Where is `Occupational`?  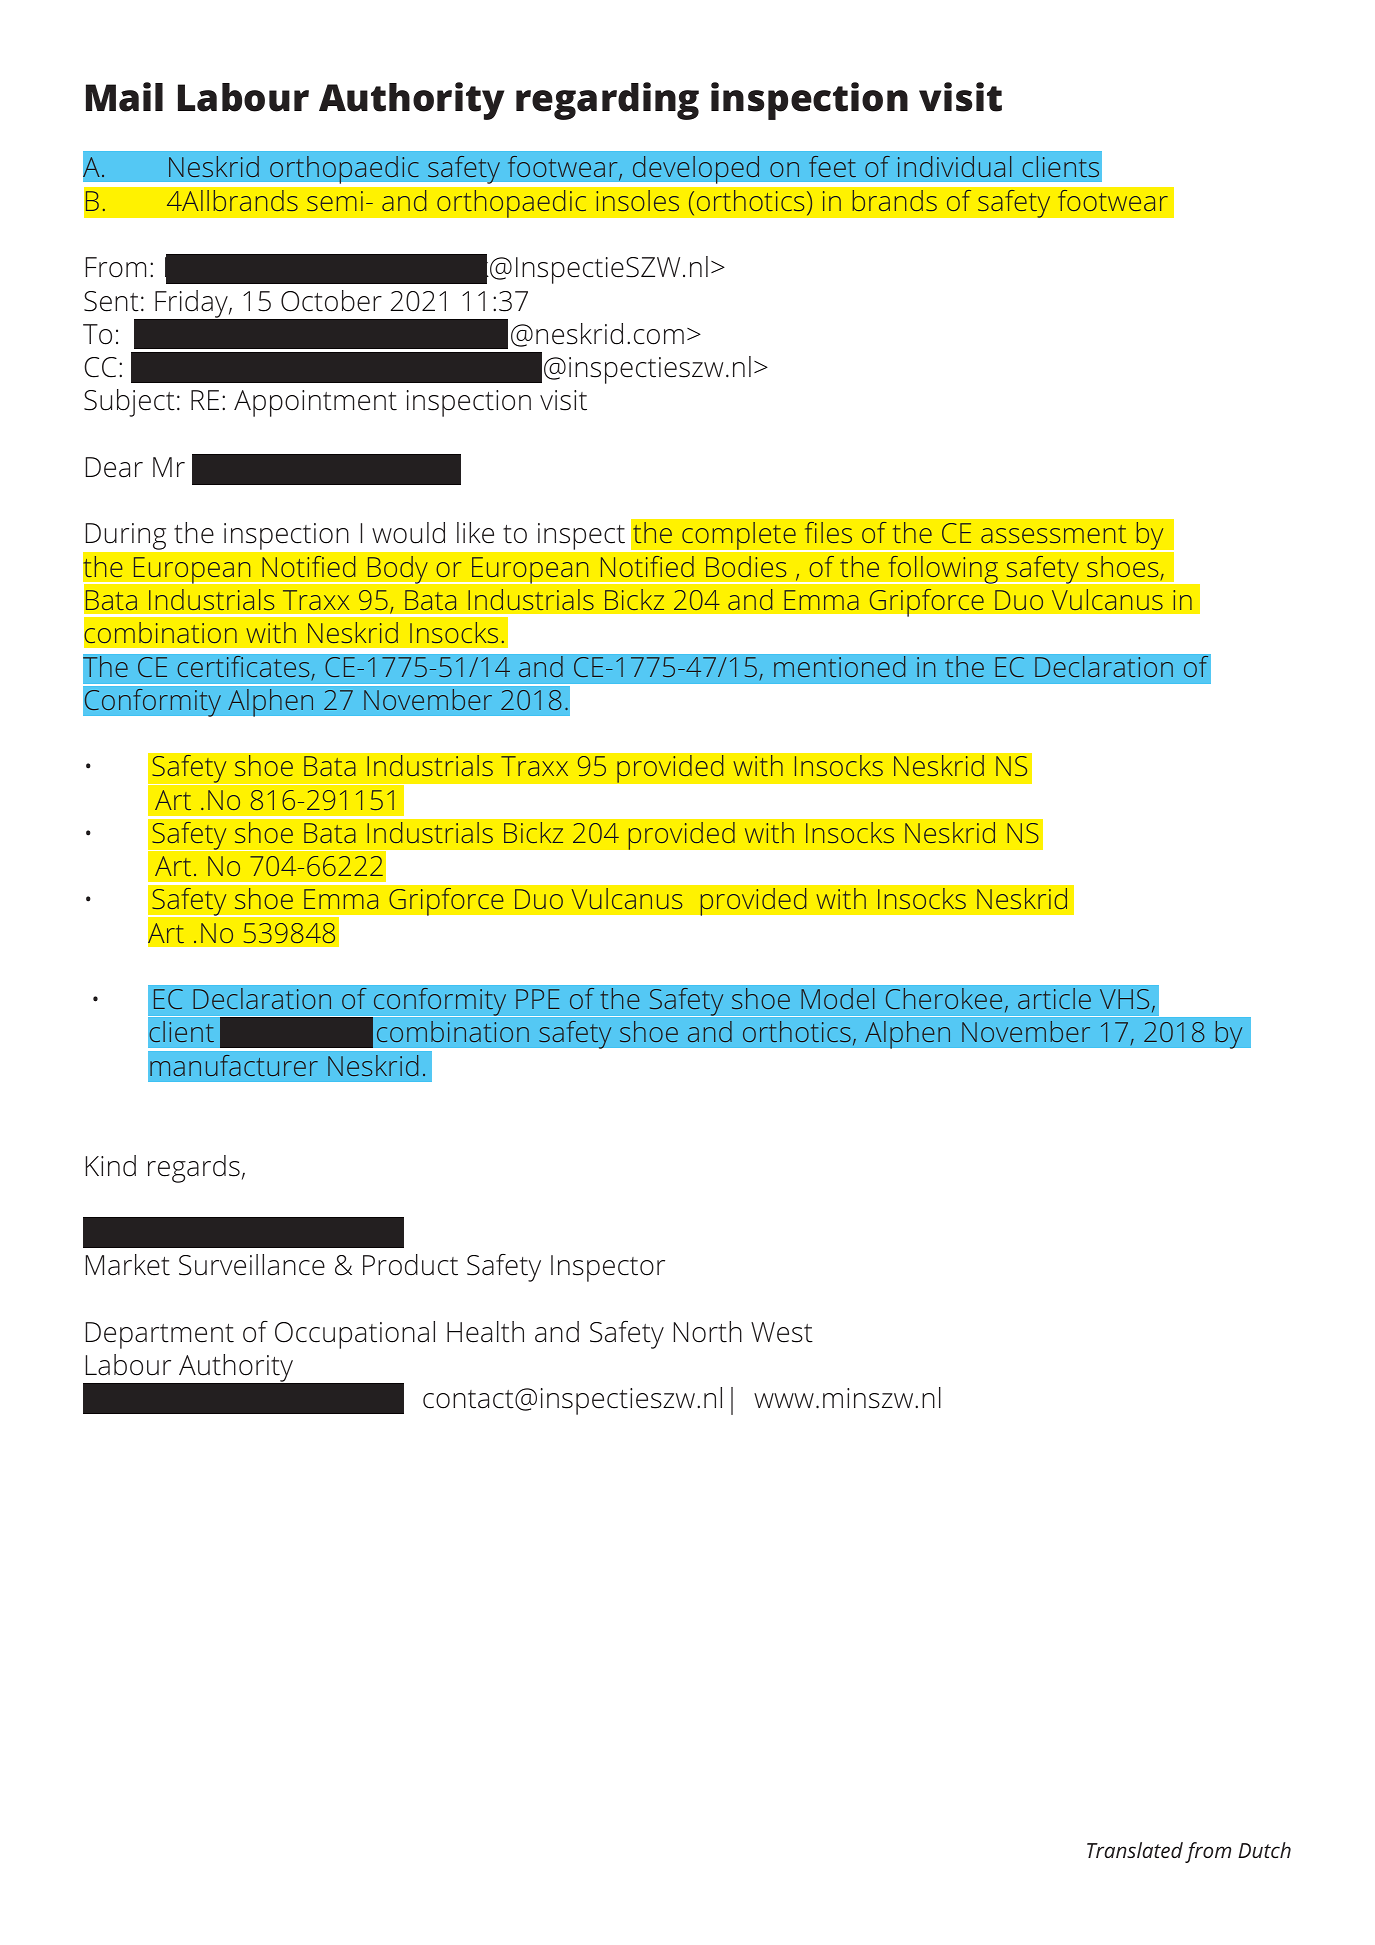 Occupational is located at coordinates (355, 1335).
